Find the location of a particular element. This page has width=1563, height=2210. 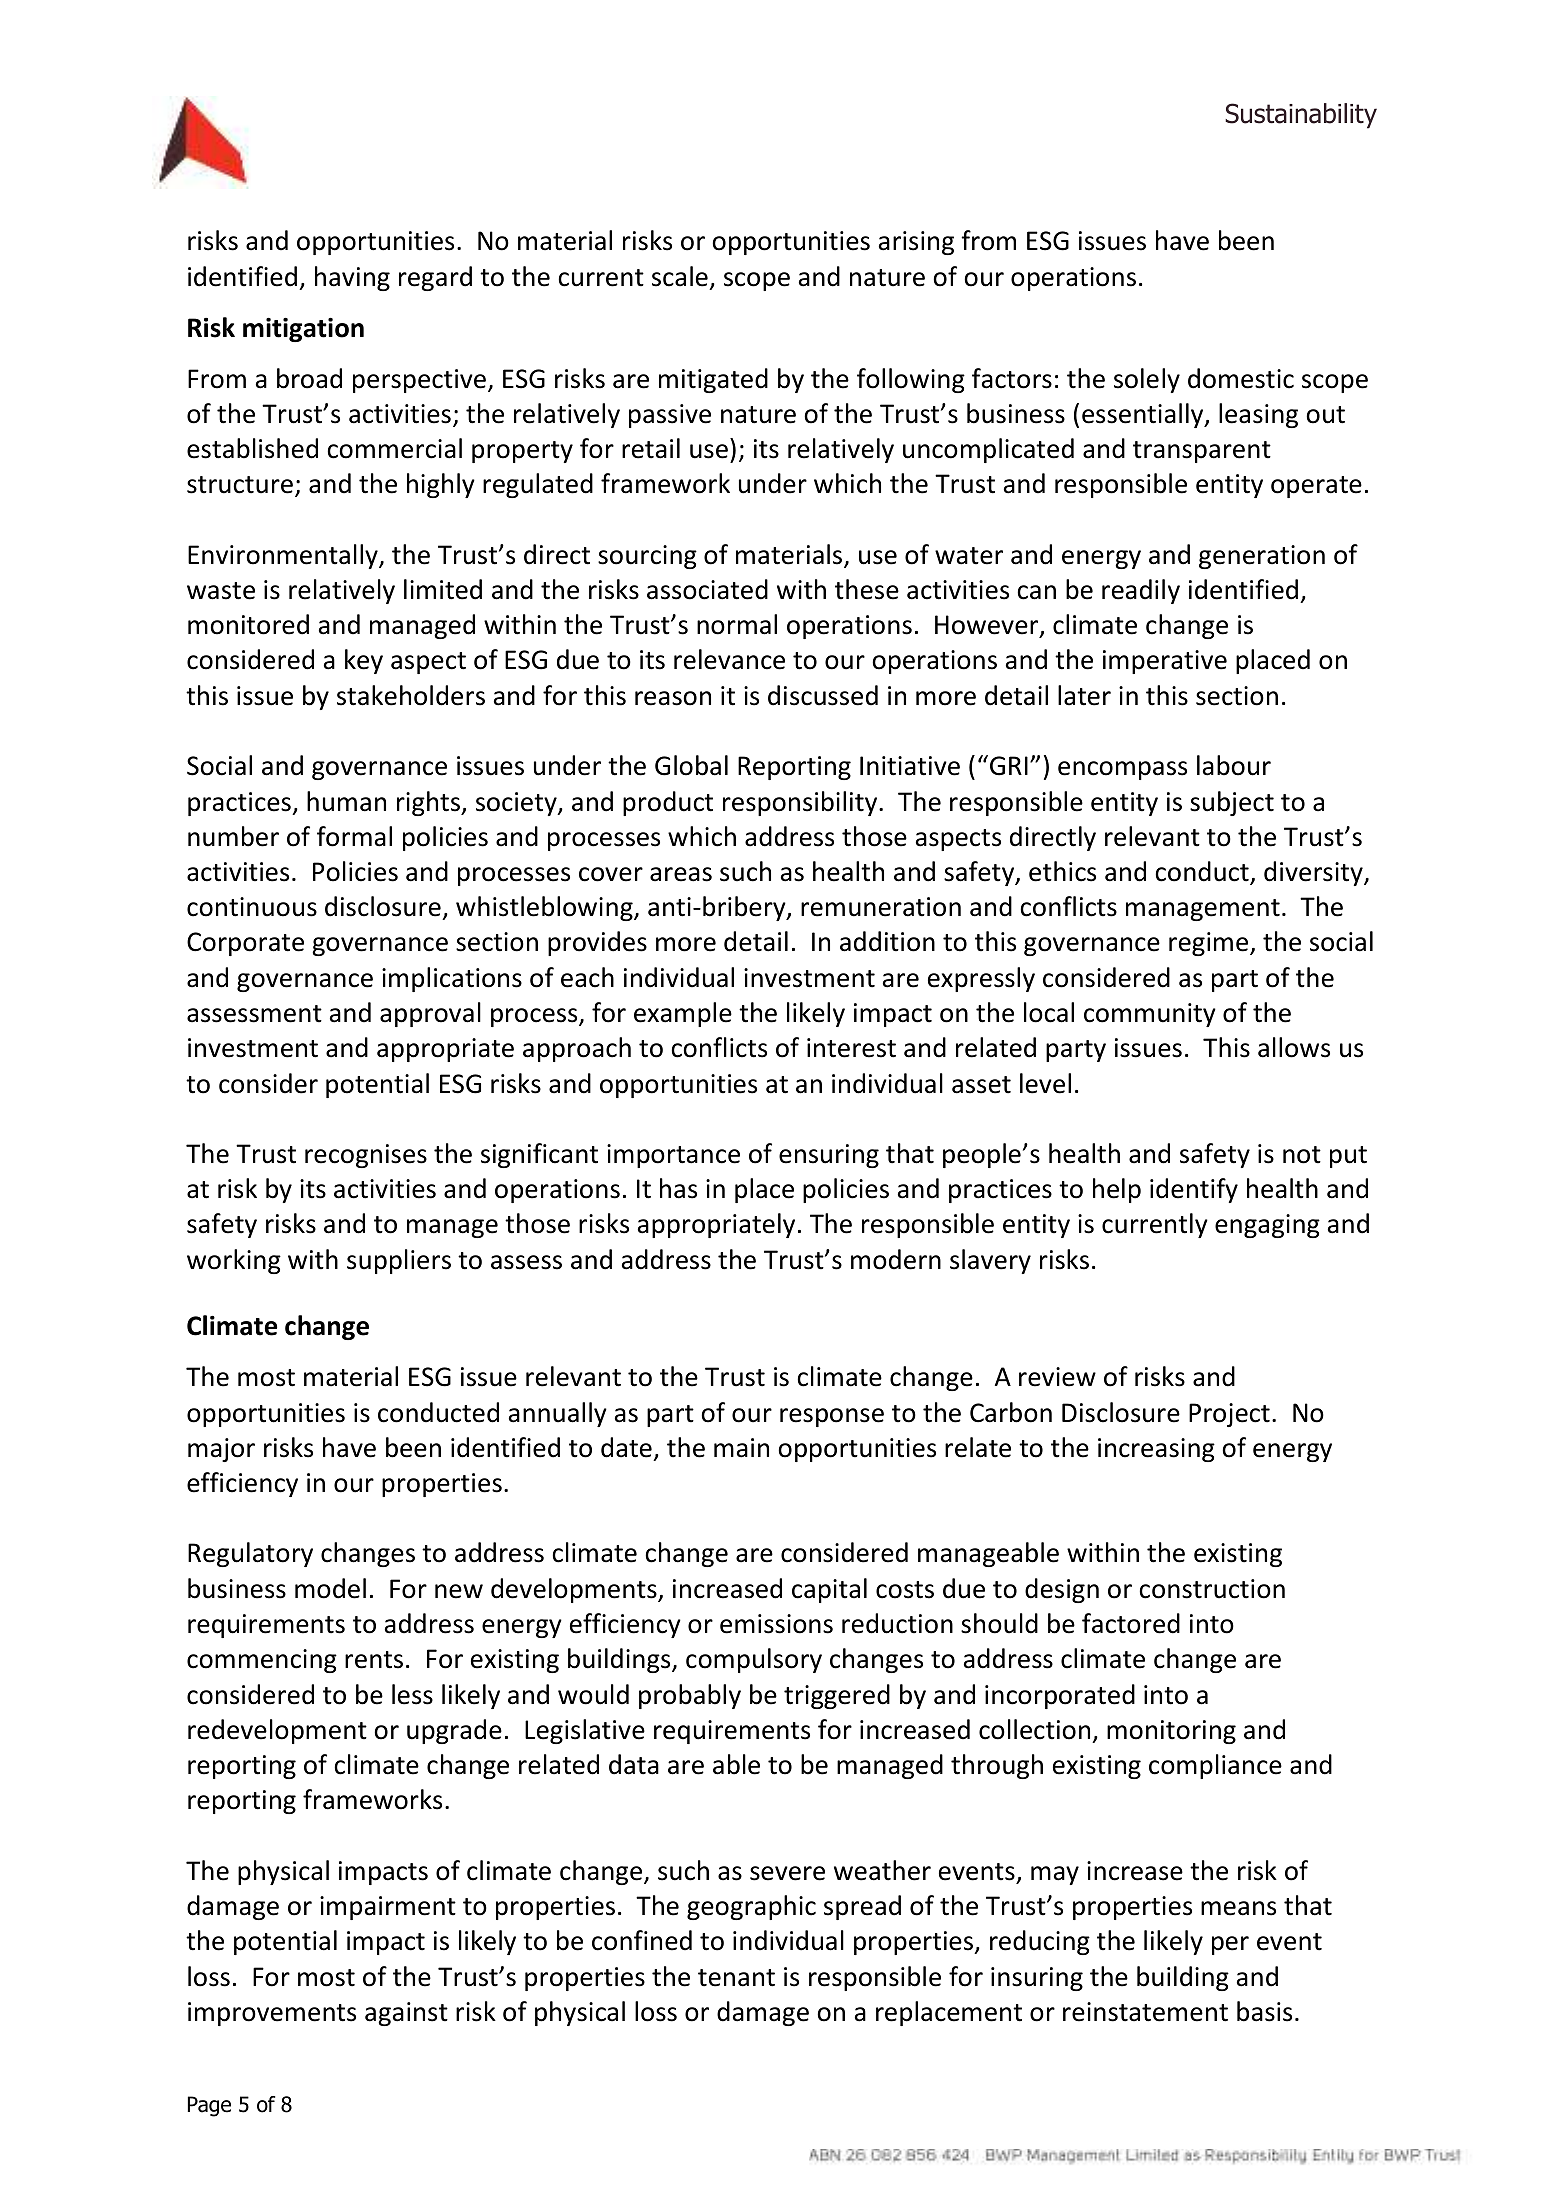

Sustainability is located at coordinates (1301, 116).
